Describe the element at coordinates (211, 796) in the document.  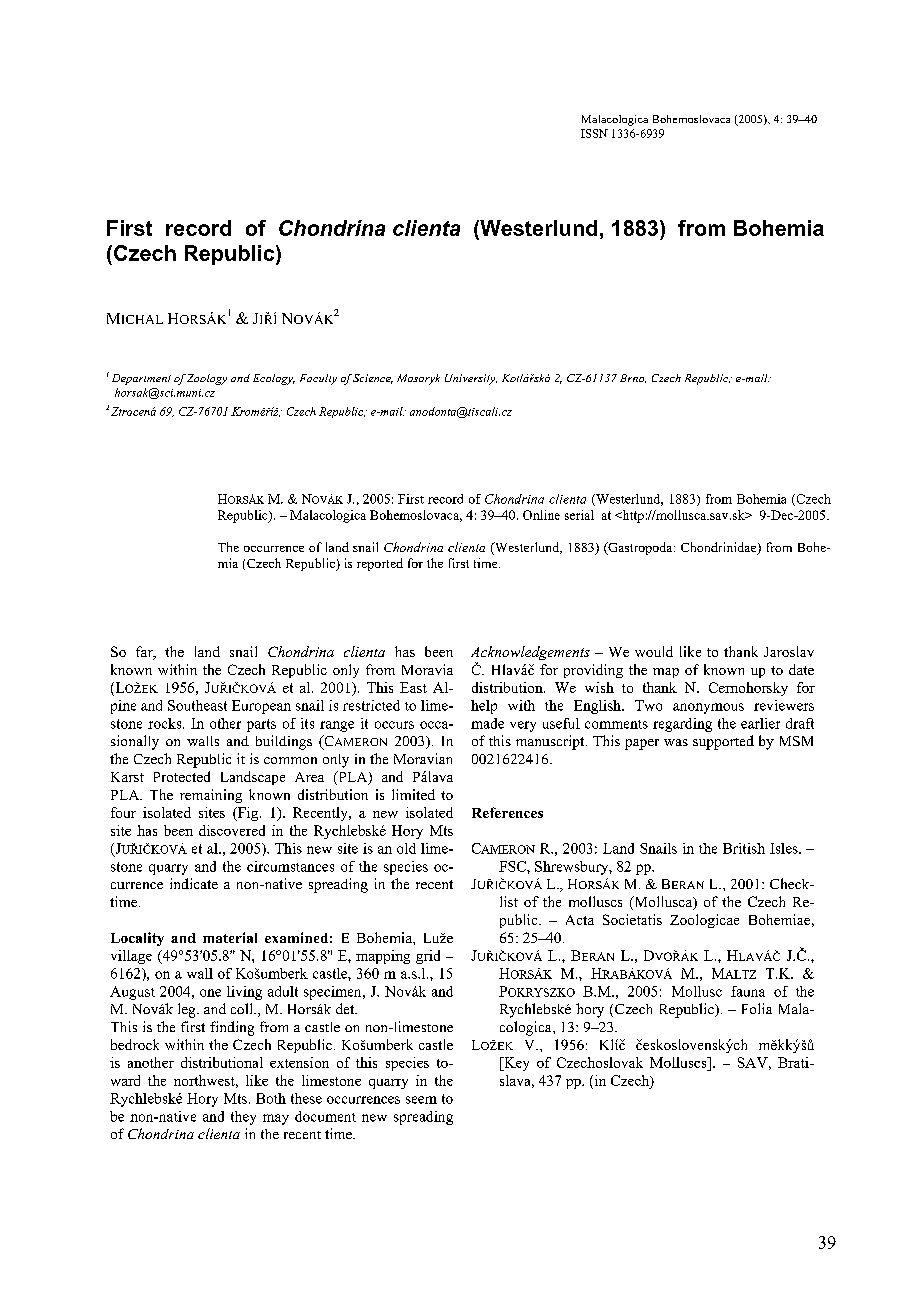
I see `remaining` at that location.
